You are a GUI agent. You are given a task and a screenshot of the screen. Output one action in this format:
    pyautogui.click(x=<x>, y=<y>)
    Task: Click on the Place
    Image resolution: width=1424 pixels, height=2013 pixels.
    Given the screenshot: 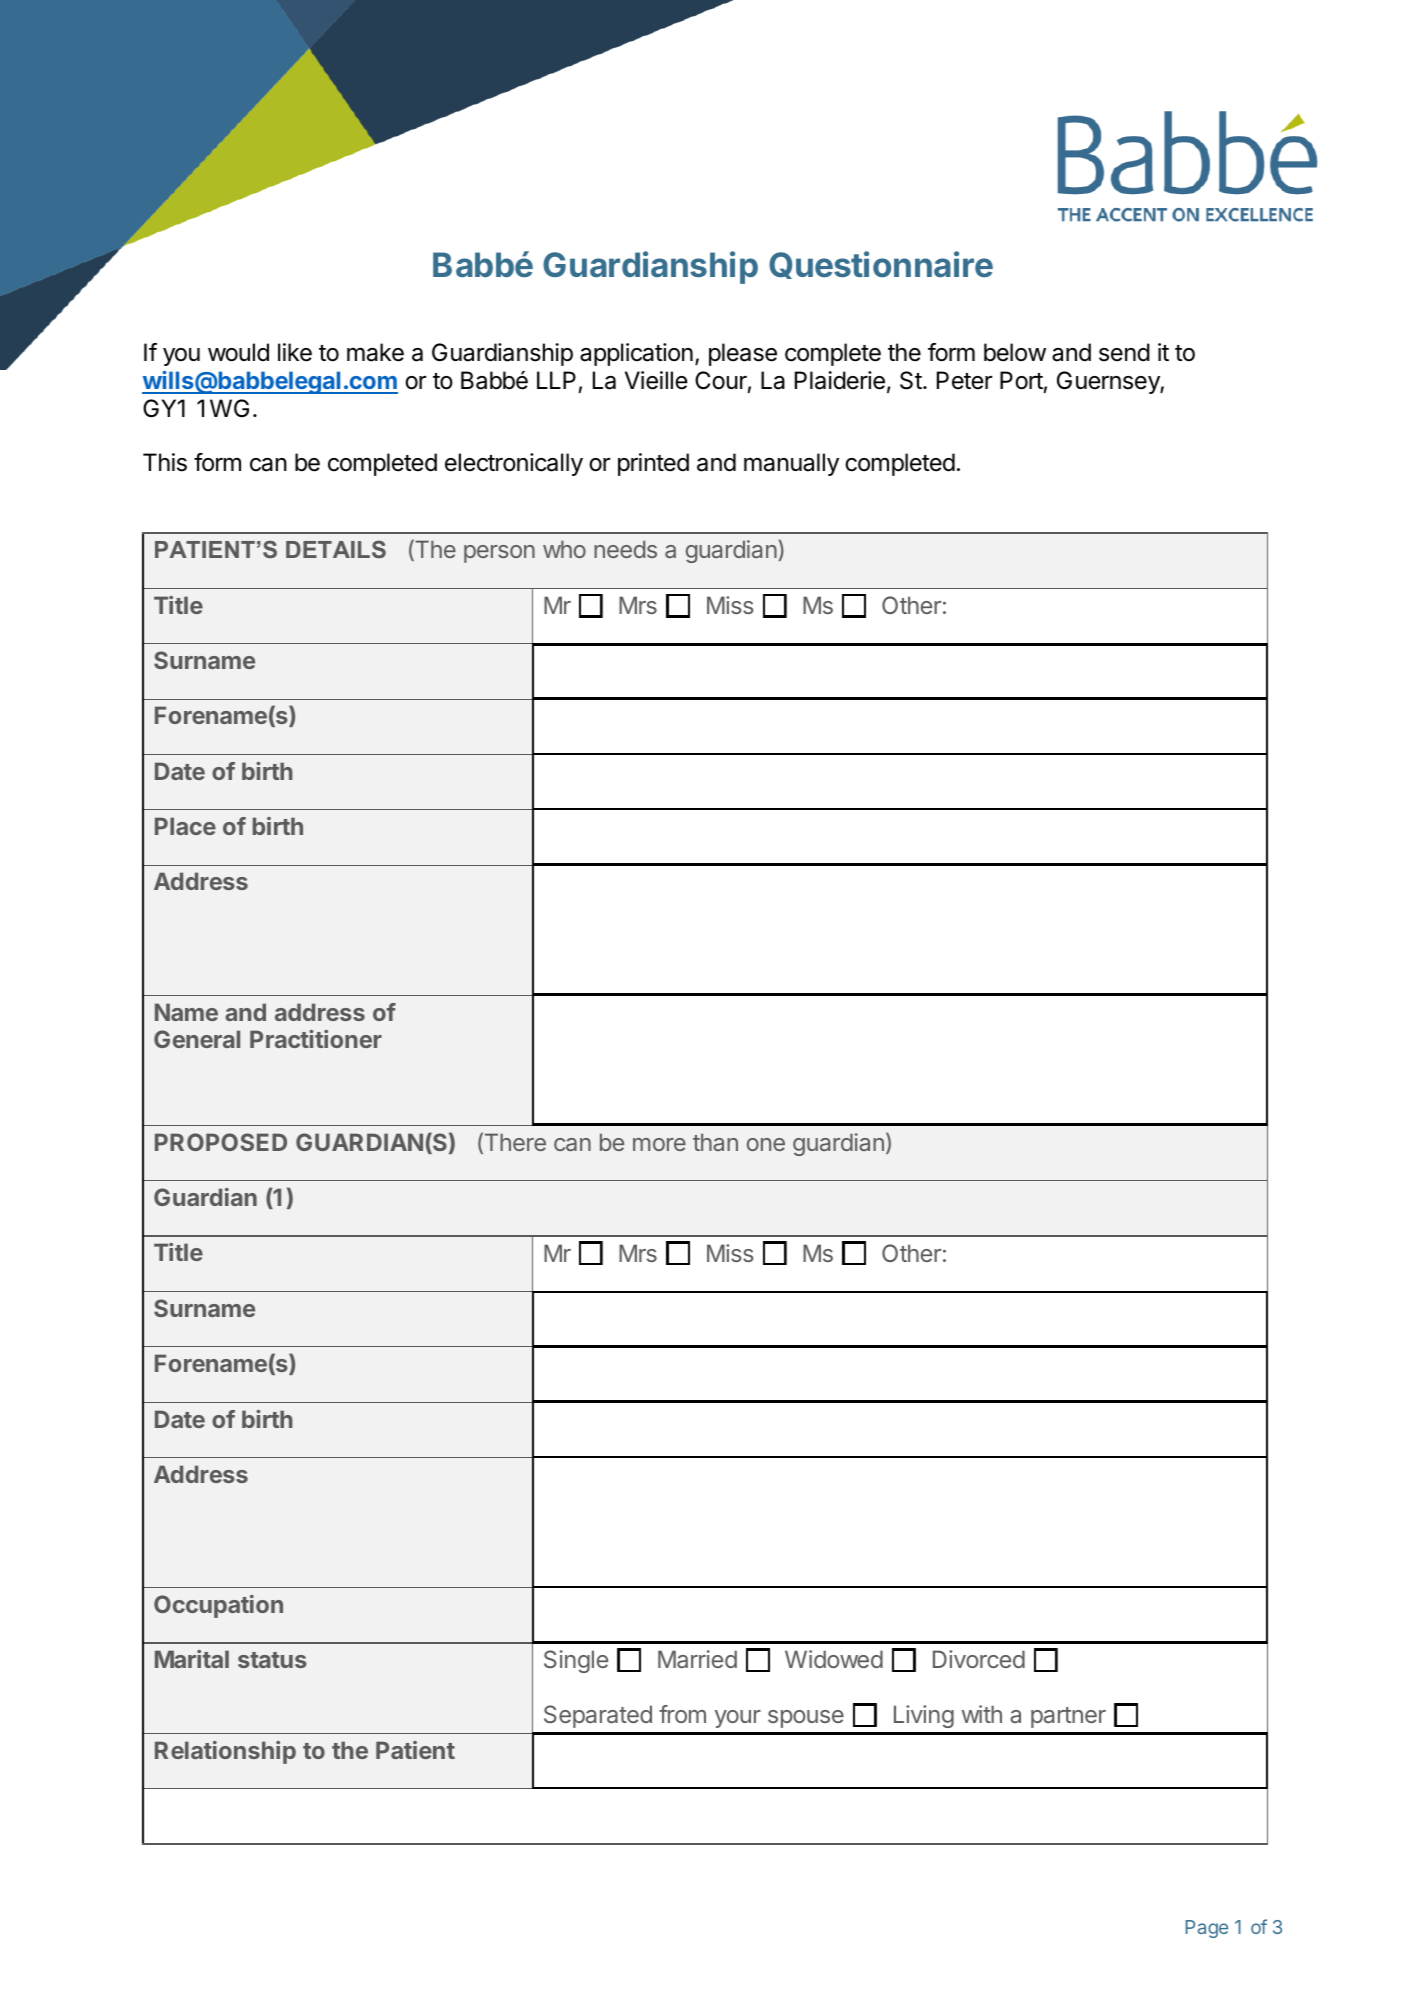 What is the action you would take?
    pyautogui.click(x=185, y=826)
